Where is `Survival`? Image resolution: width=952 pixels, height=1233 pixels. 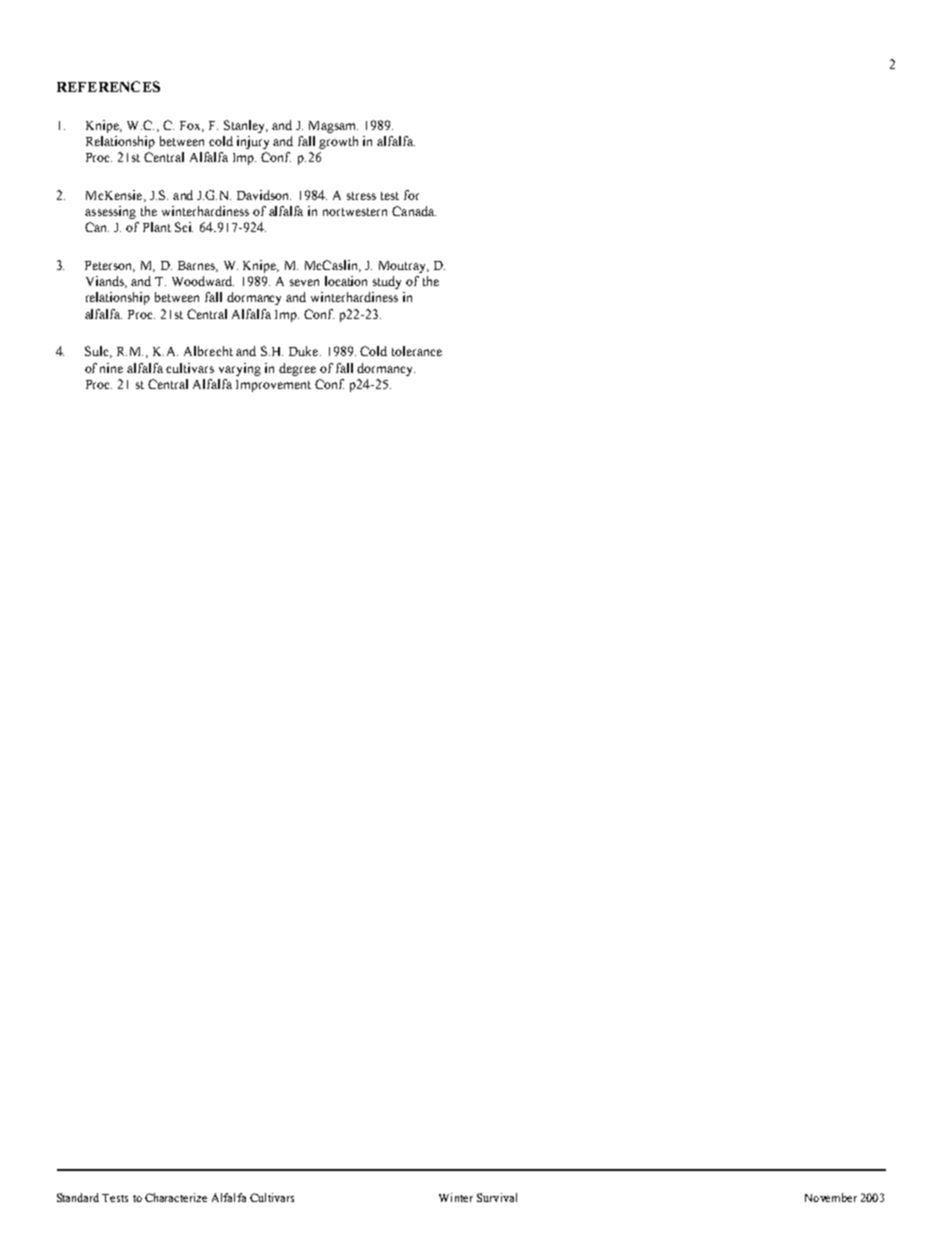 Survival is located at coordinates (497, 1197).
